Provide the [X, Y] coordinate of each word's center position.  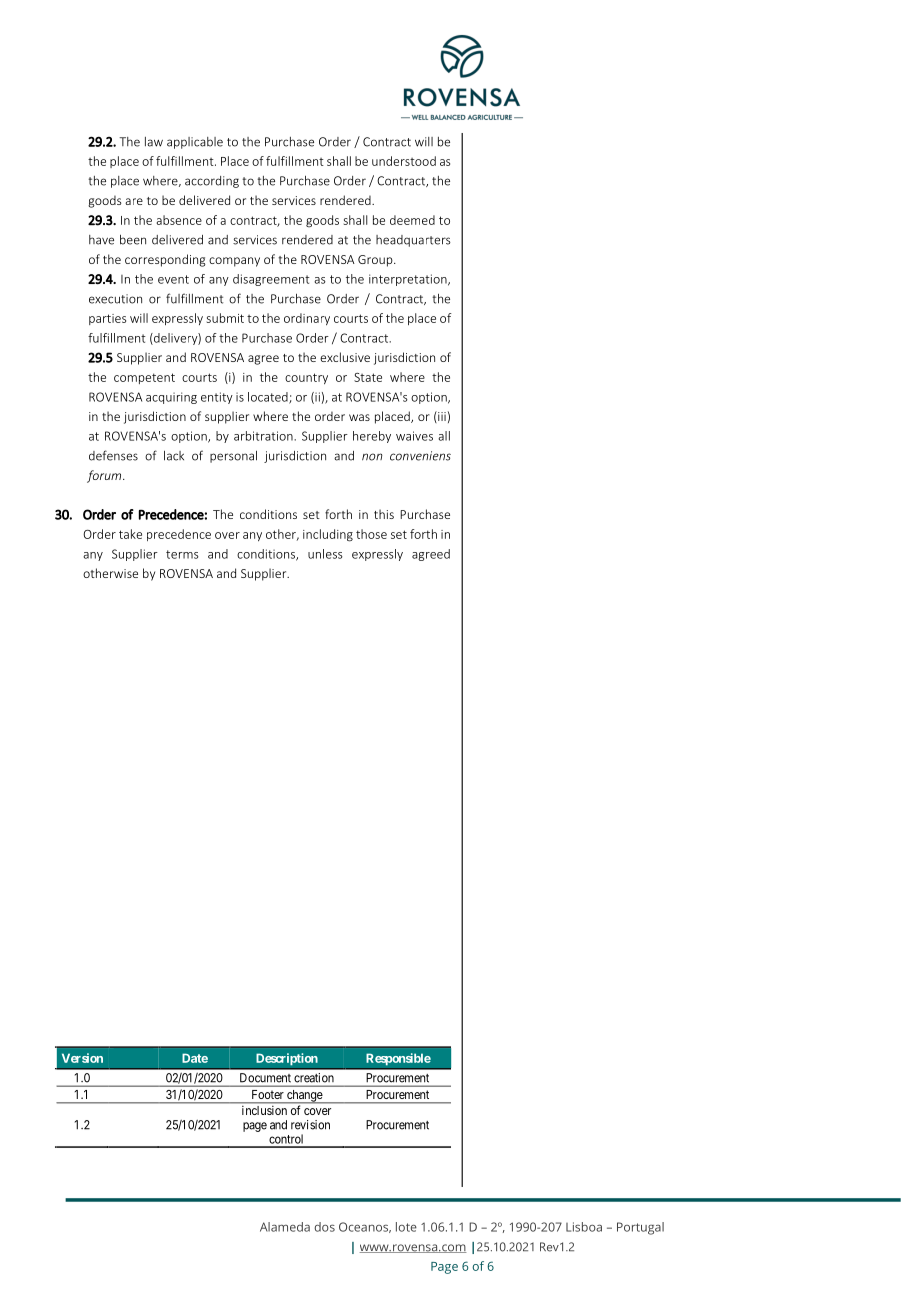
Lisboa [584, 1227]
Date [195, 1058]
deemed [412, 220]
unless [325, 554]
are [134, 201]
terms [182, 554]
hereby [372, 437]
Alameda [285, 1227]
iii [441, 417]
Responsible [398, 1059]
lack [174, 456]
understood [404, 161]
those [371, 534]
